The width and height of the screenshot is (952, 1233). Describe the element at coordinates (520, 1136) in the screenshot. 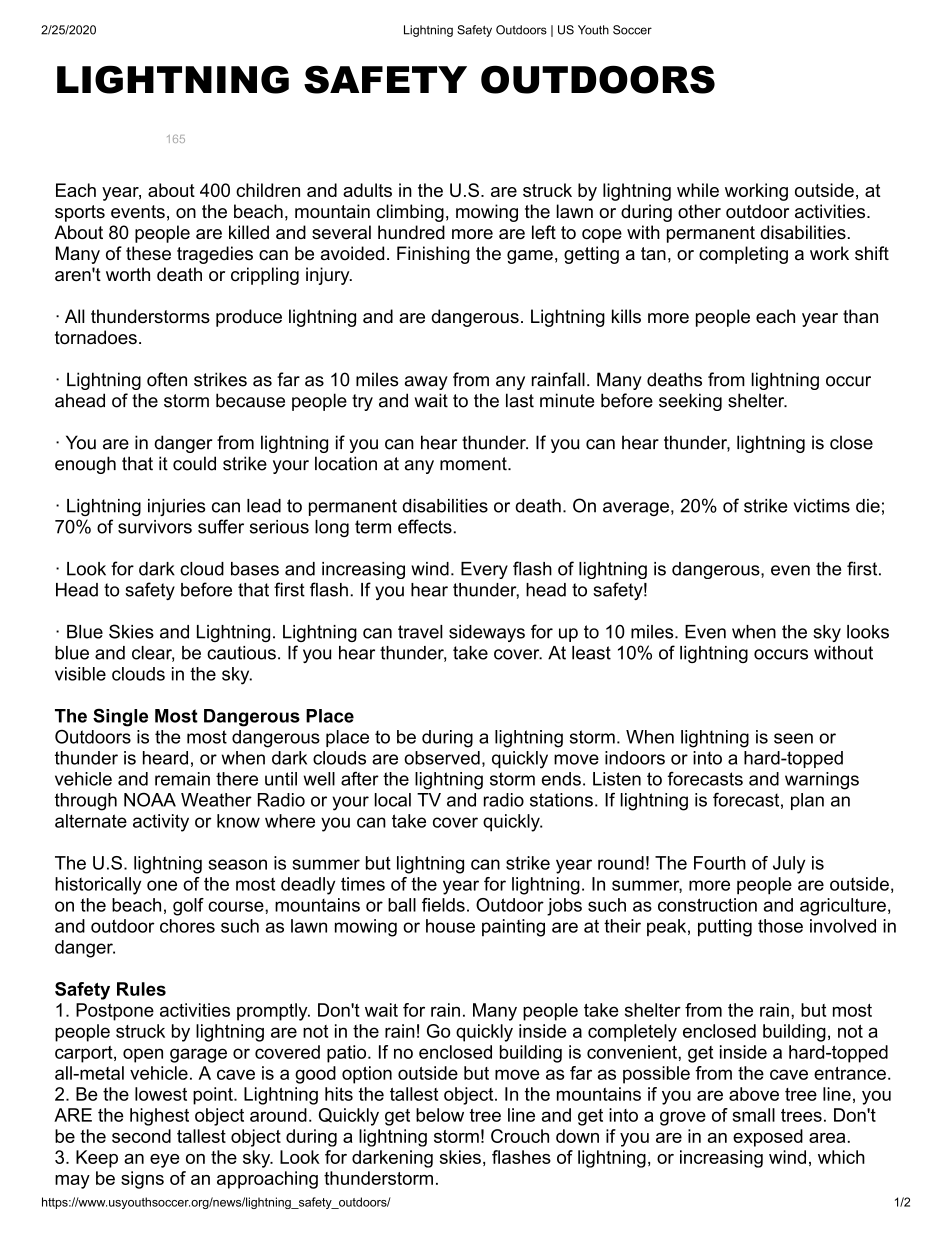

I see `Crouch` at that location.
